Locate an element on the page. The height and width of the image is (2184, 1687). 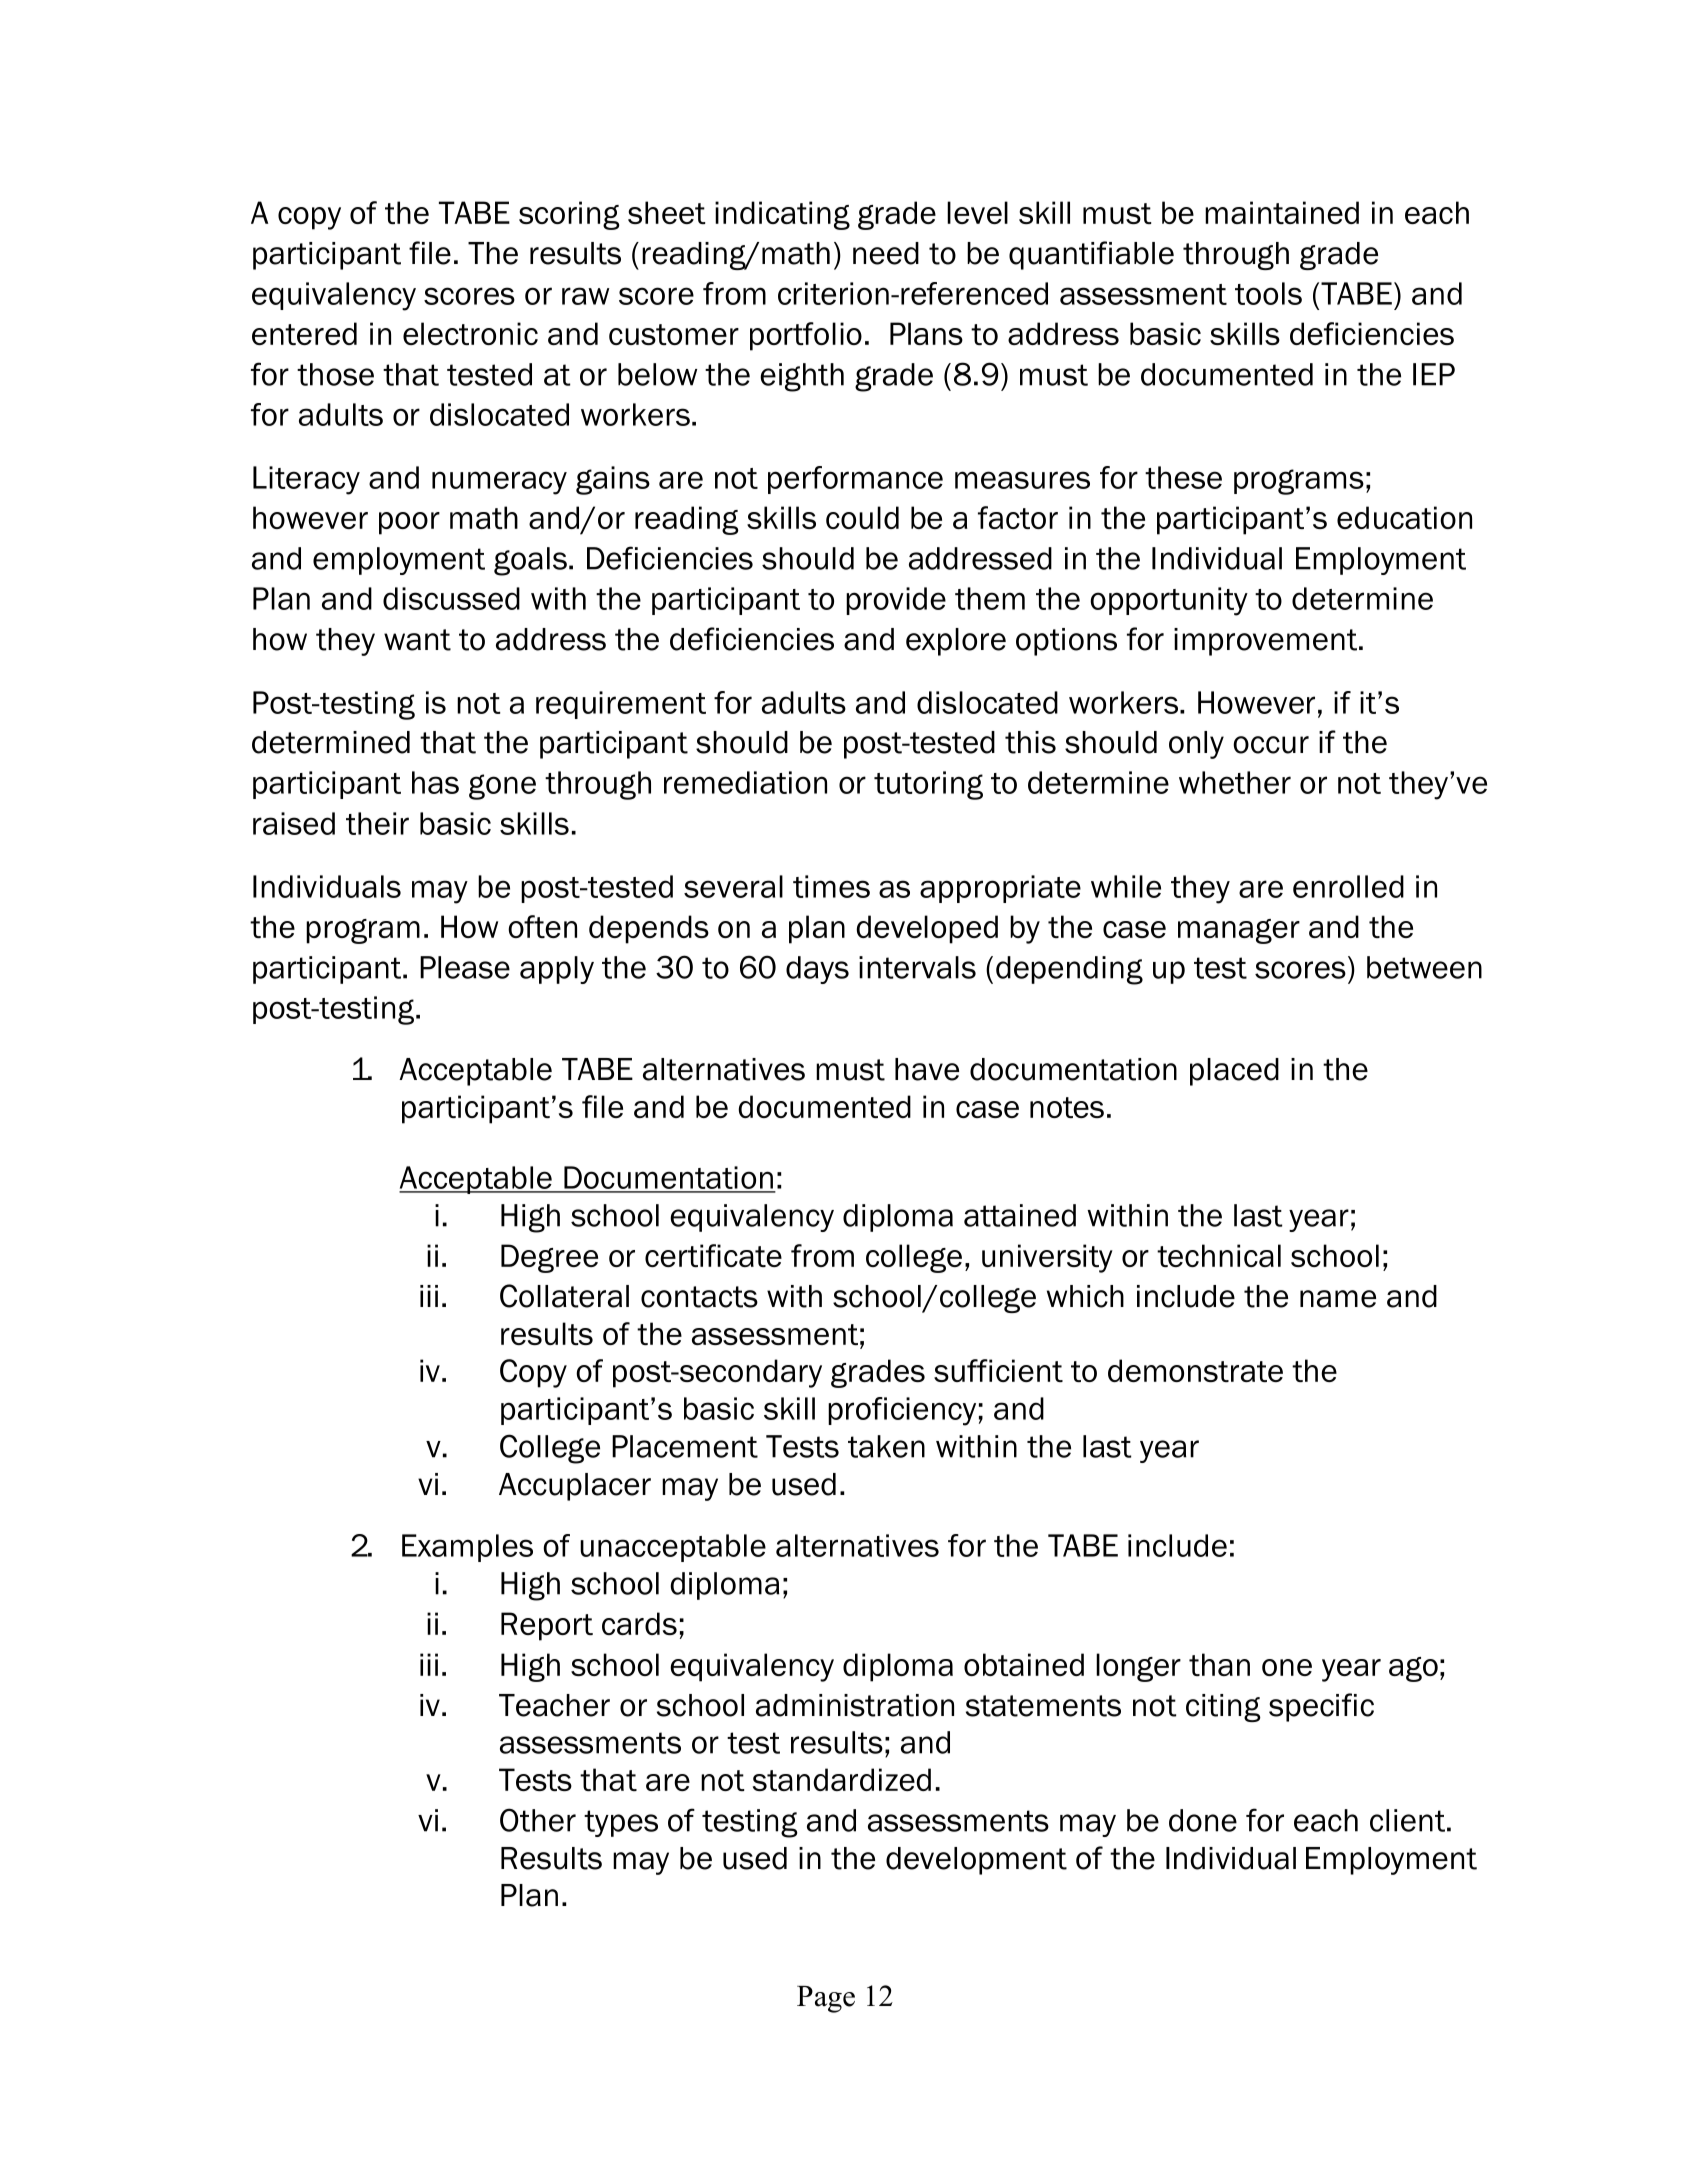
electronic is located at coordinates (470, 333).
